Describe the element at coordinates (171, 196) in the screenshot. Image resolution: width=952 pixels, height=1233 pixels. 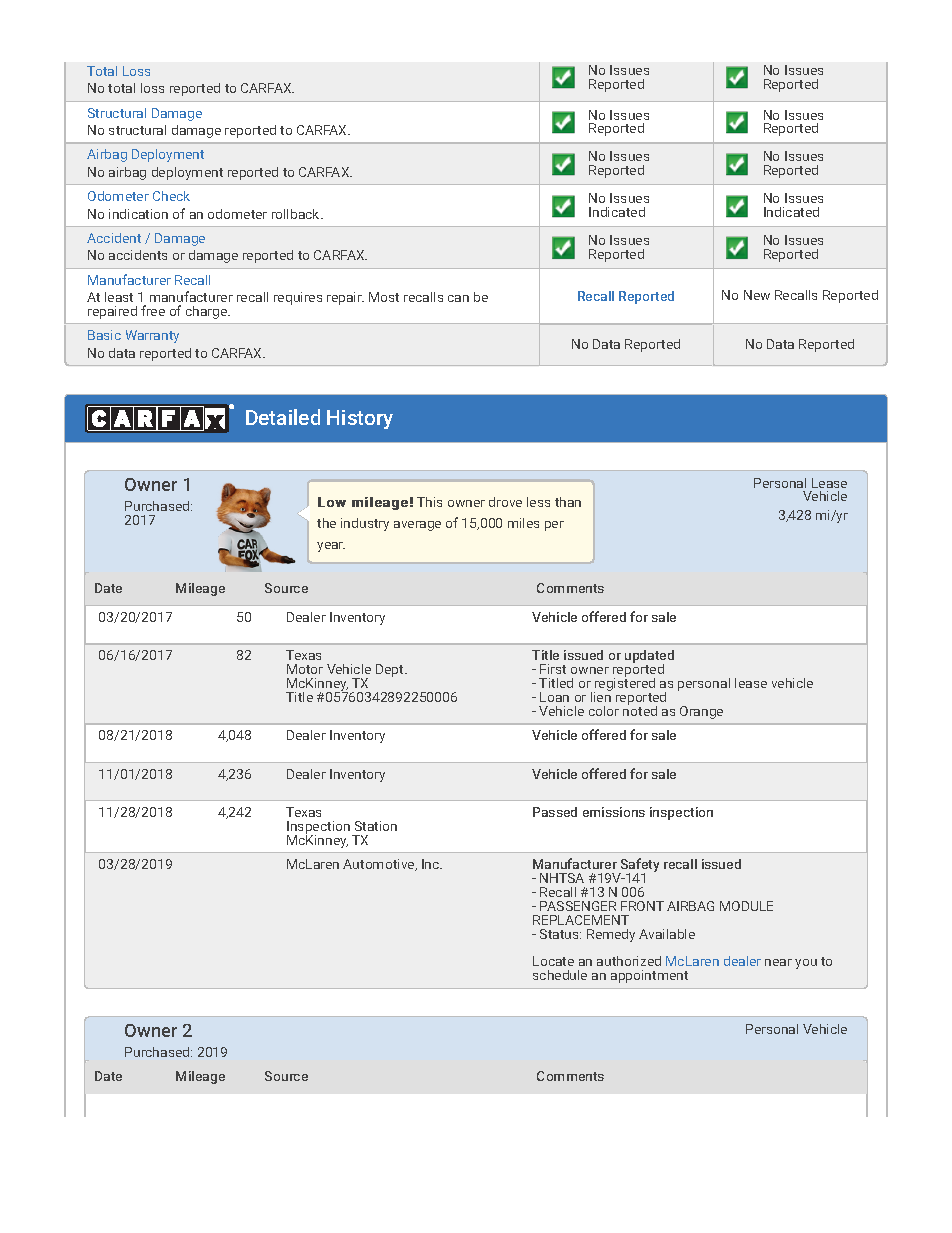
I see `Check` at that location.
